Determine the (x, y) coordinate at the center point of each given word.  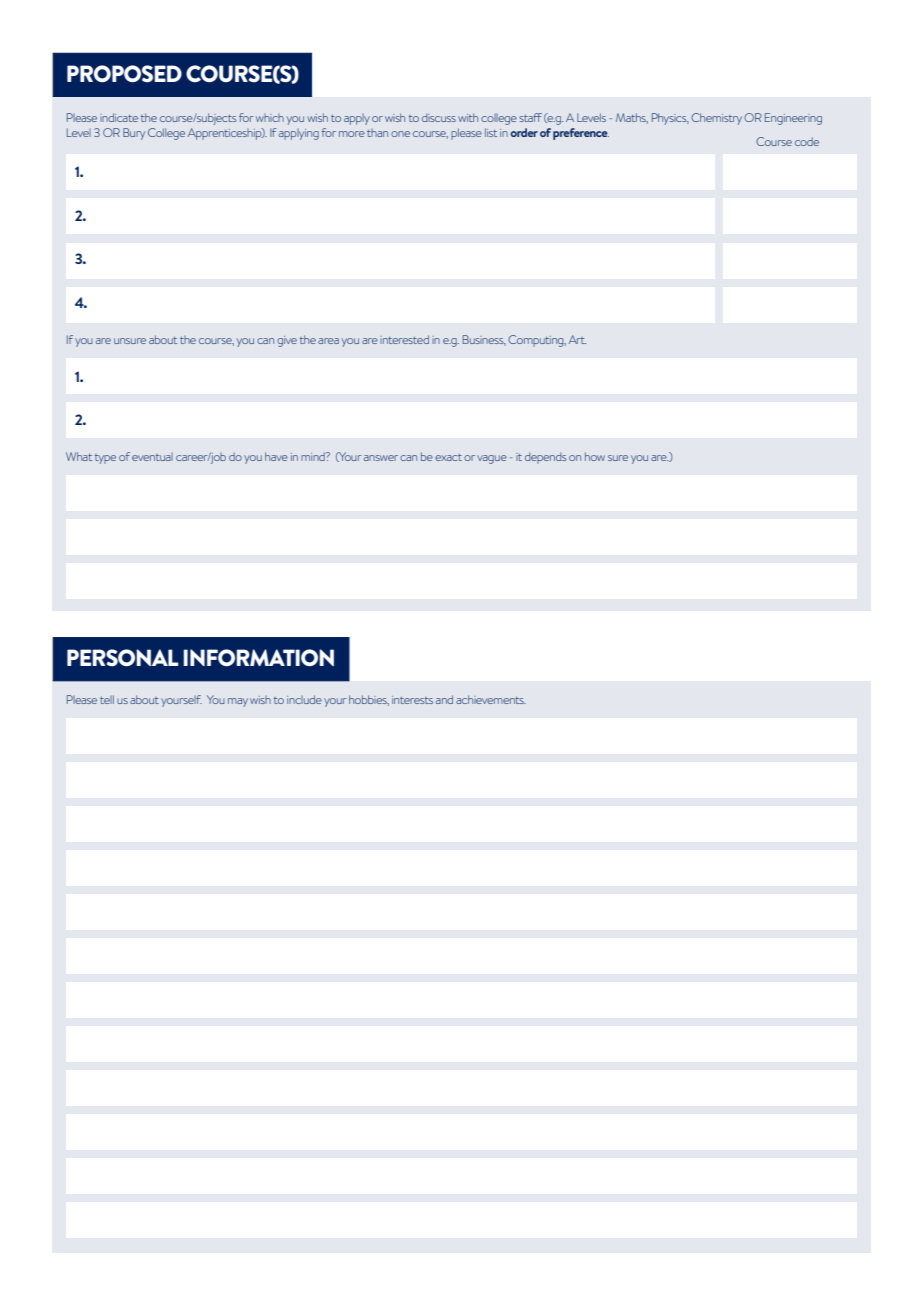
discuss (439, 117)
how (595, 456)
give (287, 341)
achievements (491, 699)
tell (107, 699)
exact (448, 457)
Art (577, 339)
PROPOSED (124, 74)
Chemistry (716, 119)
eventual (152, 457)
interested (404, 339)
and (444, 699)
